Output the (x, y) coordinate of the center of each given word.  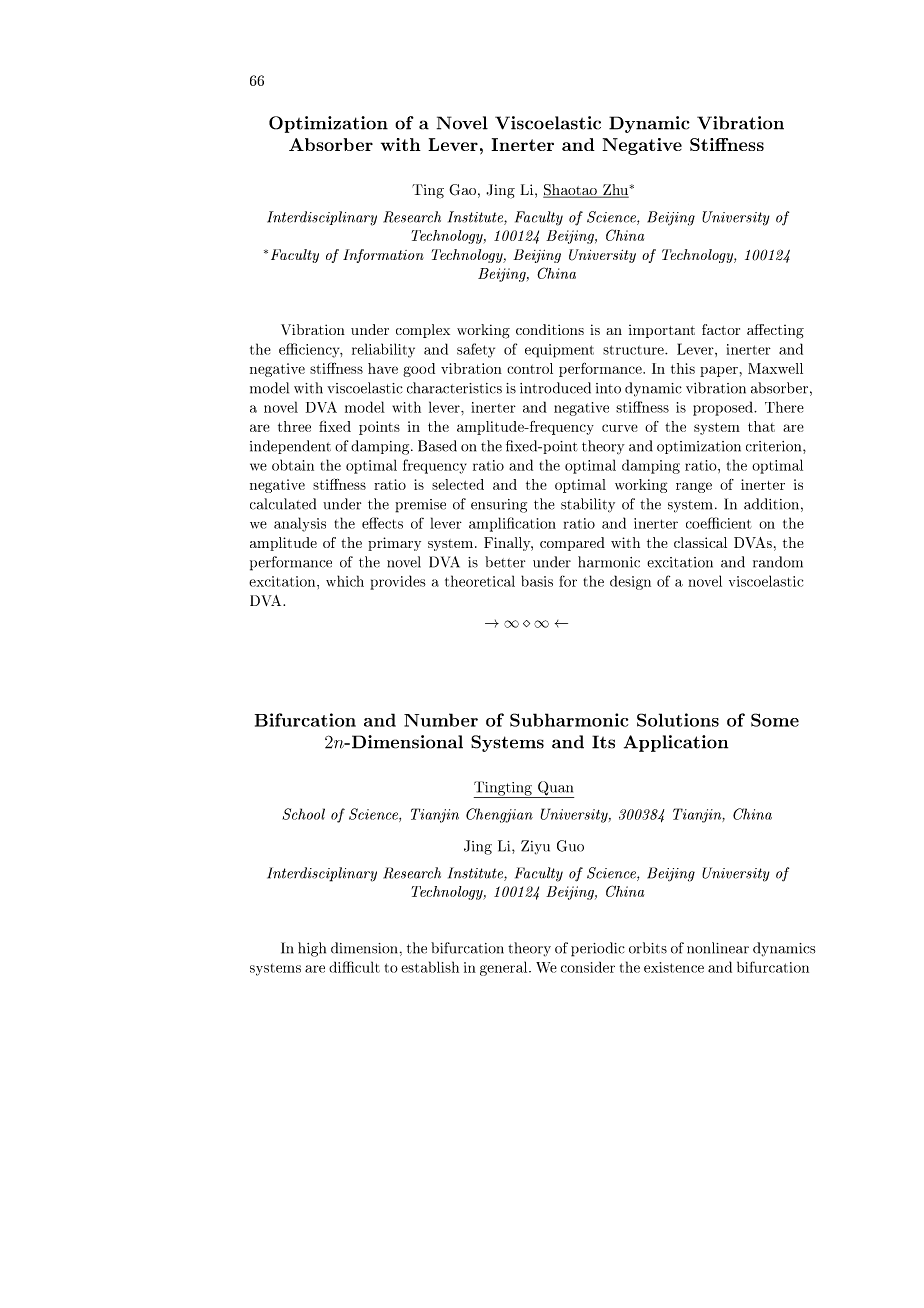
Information (383, 256)
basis (537, 581)
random (778, 562)
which (345, 581)
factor (721, 329)
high (312, 949)
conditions (550, 329)
